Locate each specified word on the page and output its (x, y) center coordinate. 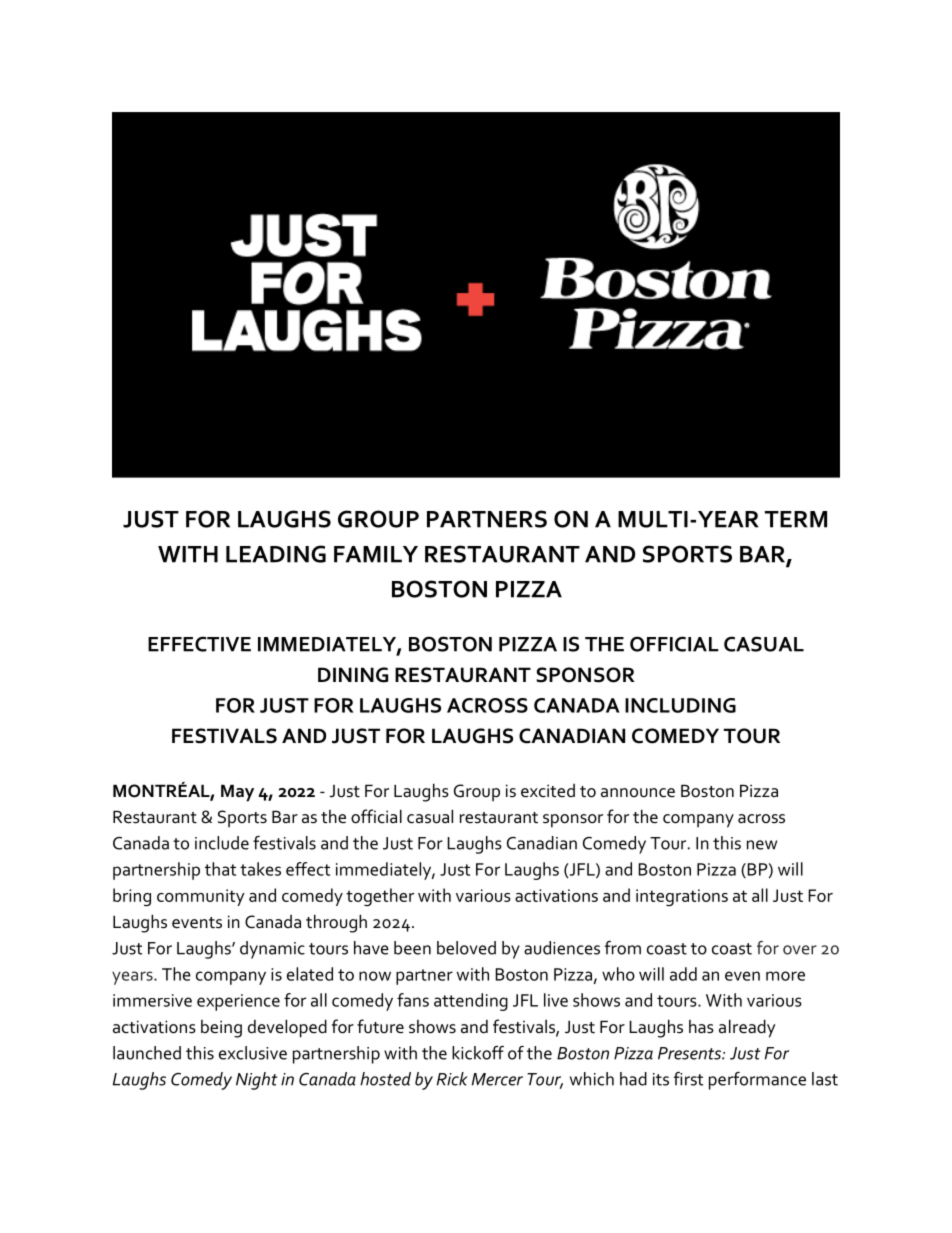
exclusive (253, 1053)
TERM (796, 519)
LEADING (276, 554)
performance (757, 1081)
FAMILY (376, 554)
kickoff (478, 1053)
